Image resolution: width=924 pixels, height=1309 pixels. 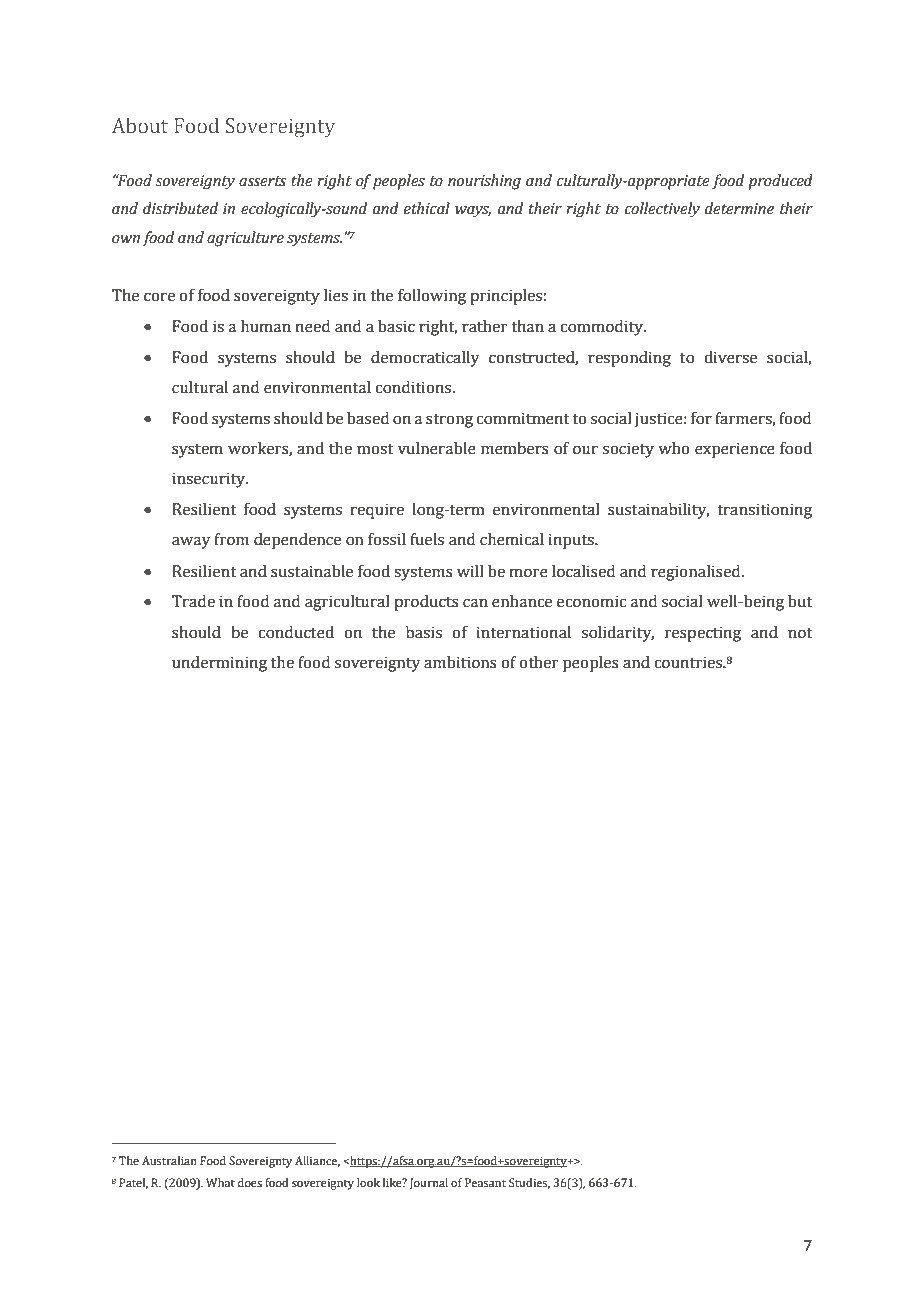 I want to click on nourishing, so click(x=484, y=182).
